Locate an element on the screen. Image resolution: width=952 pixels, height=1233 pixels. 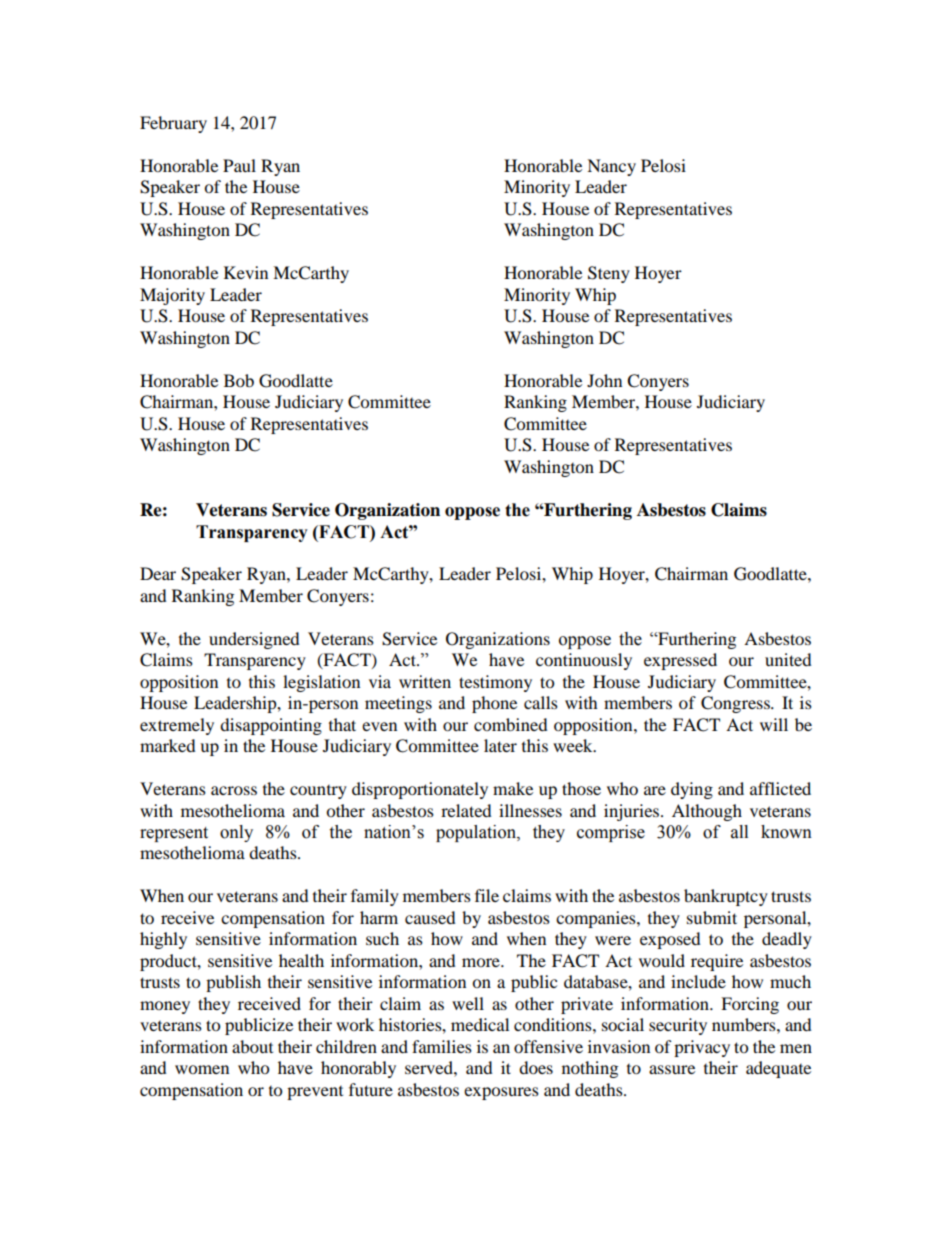
expressed is located at coordinates (680, 661).
